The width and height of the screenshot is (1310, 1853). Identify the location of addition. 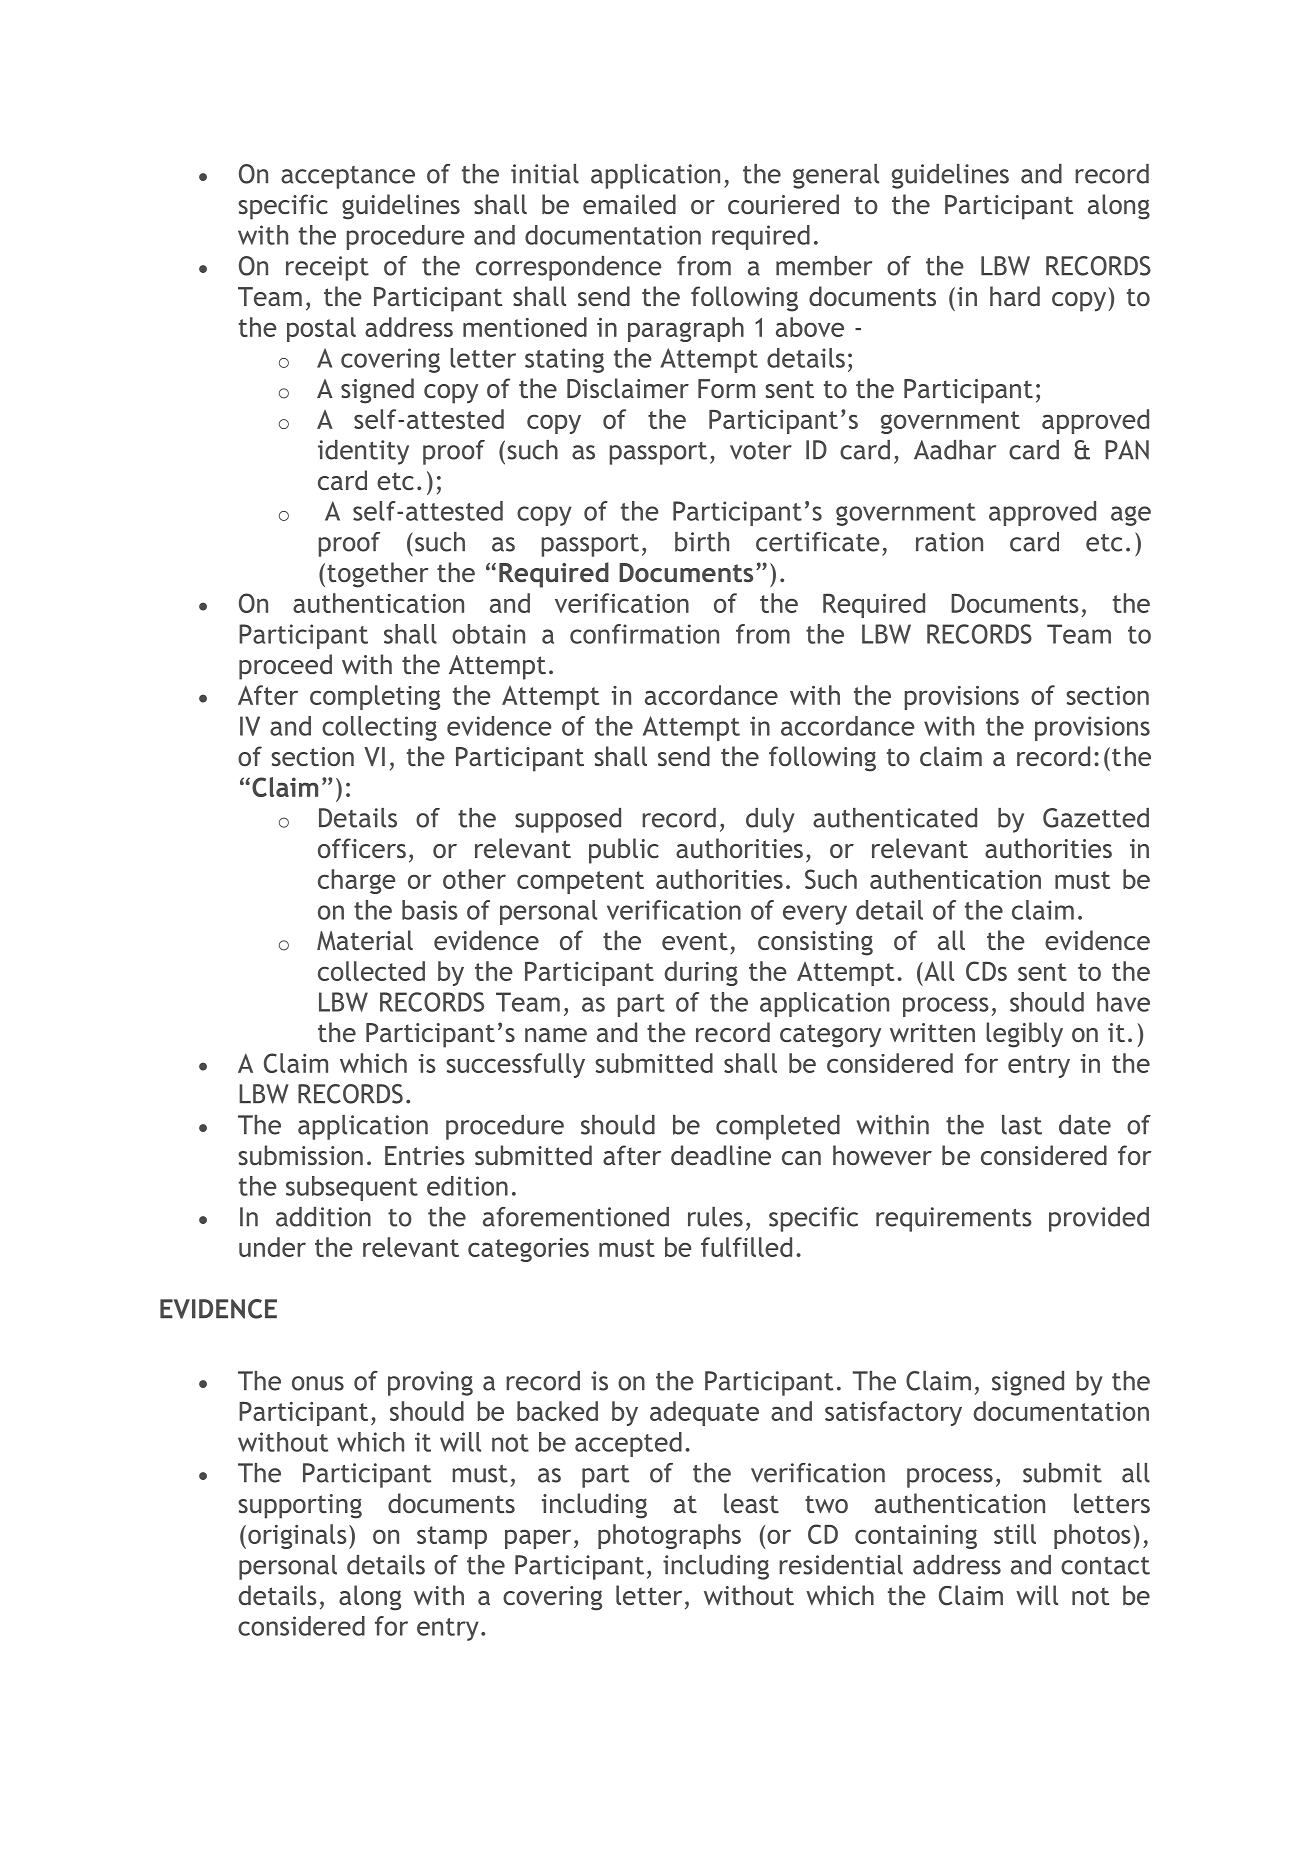
(323, 1217).
